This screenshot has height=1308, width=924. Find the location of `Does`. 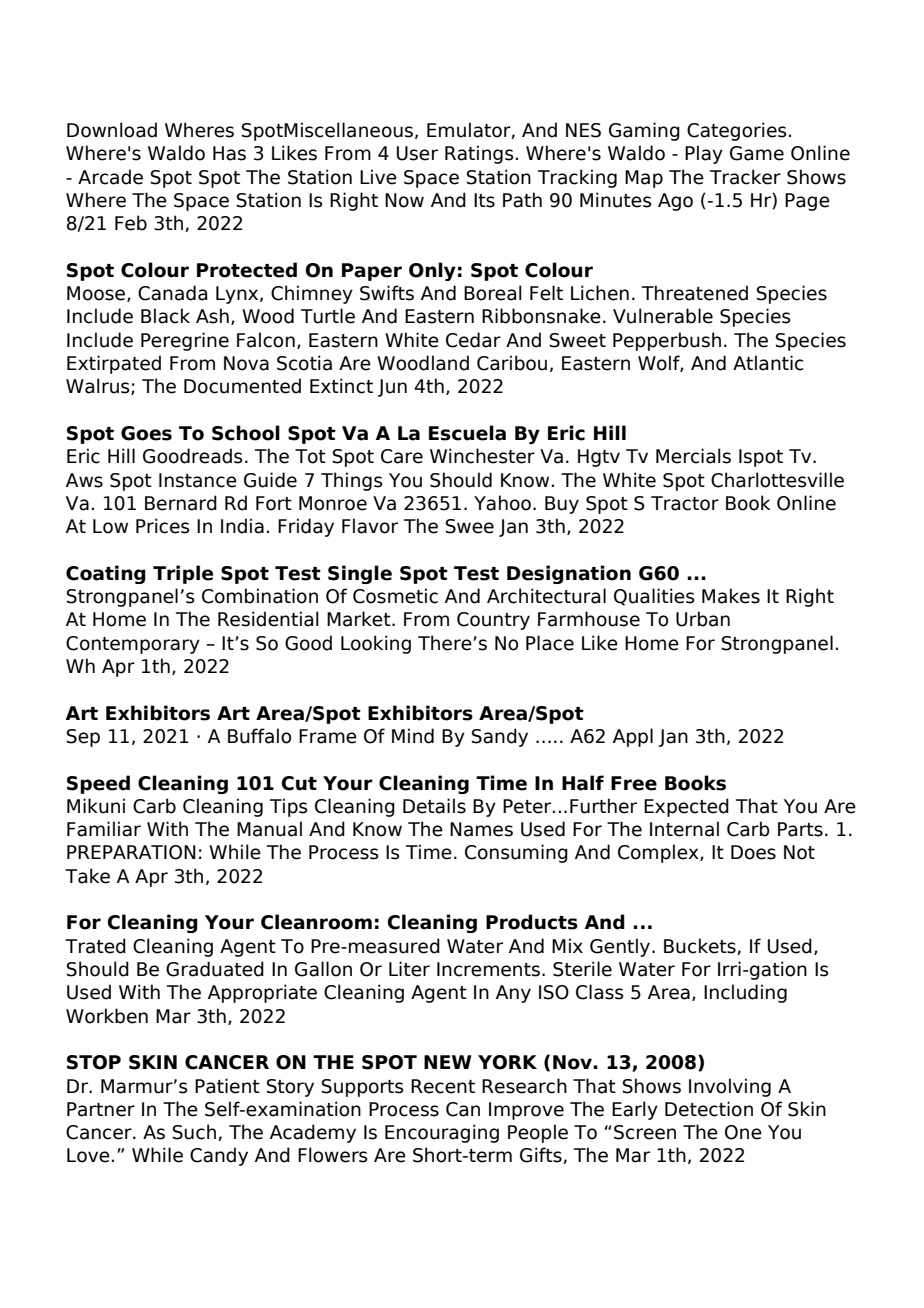

Does is located at coordinates (753, 852).
